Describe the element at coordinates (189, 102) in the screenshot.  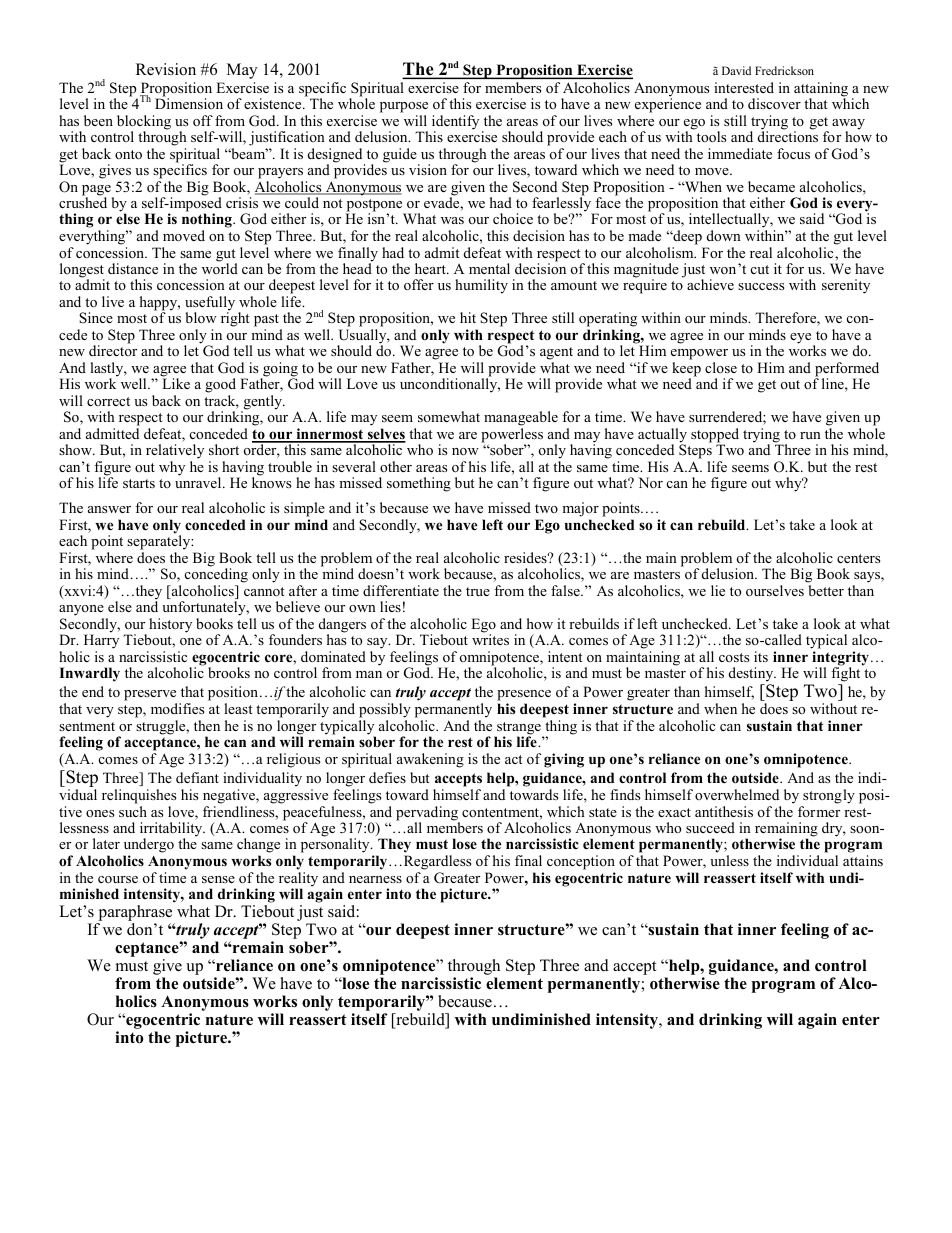
I see `Dimension` at that location.
